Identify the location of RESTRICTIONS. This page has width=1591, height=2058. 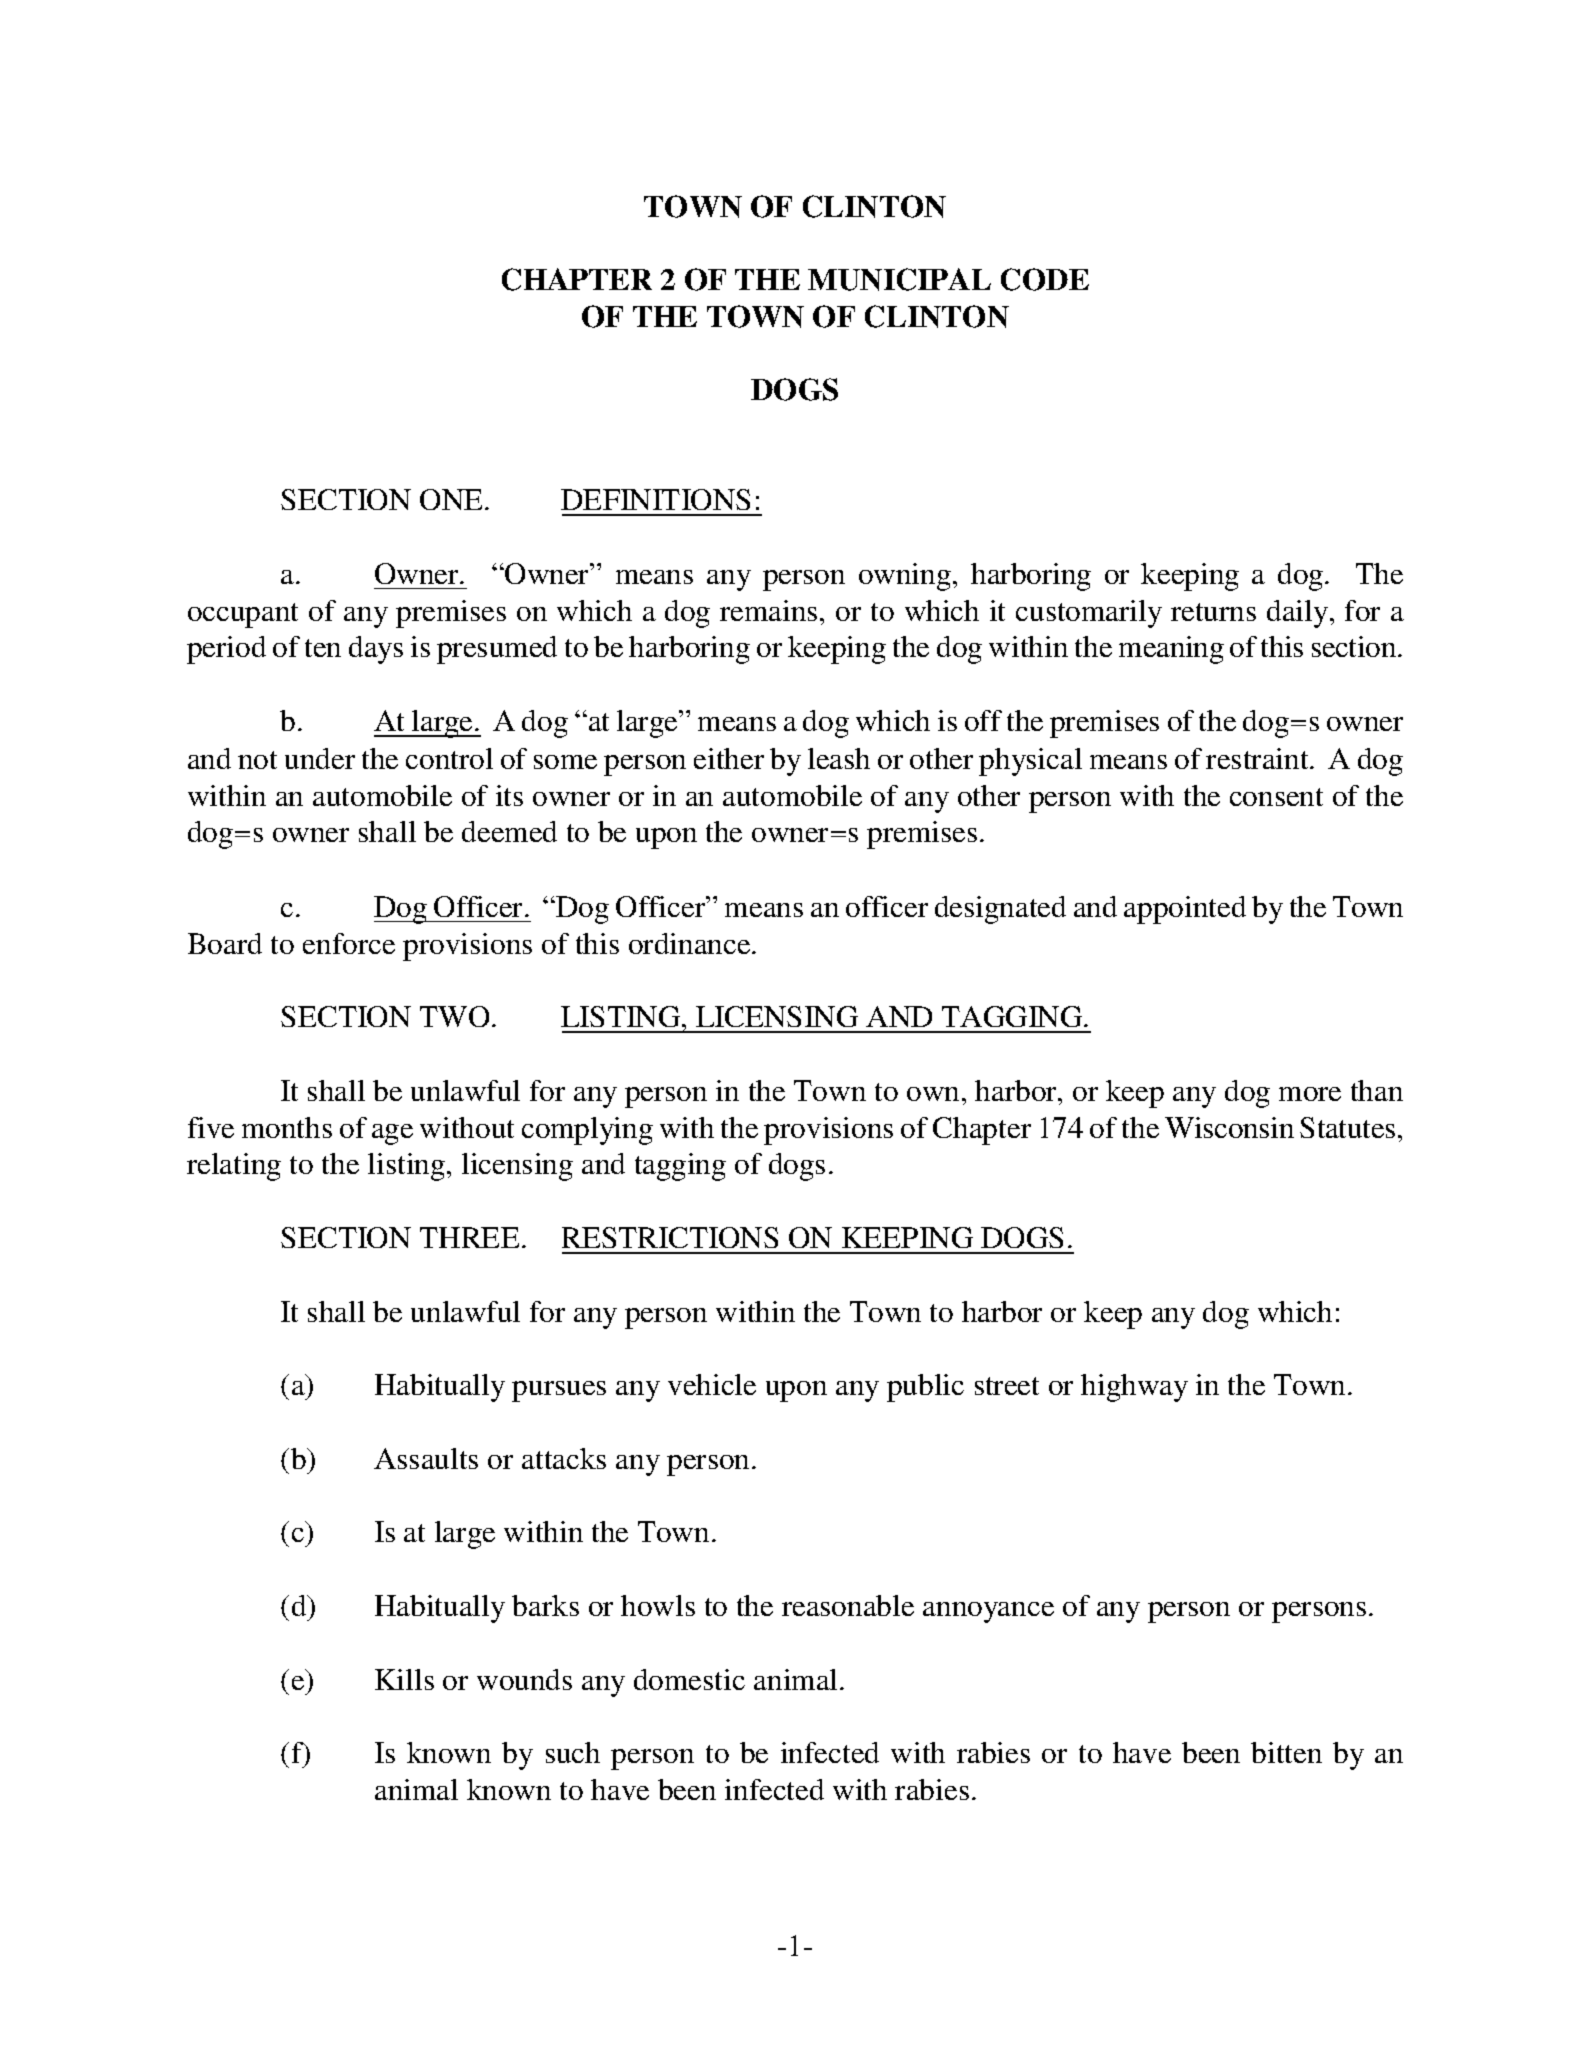
(670, 1237).
